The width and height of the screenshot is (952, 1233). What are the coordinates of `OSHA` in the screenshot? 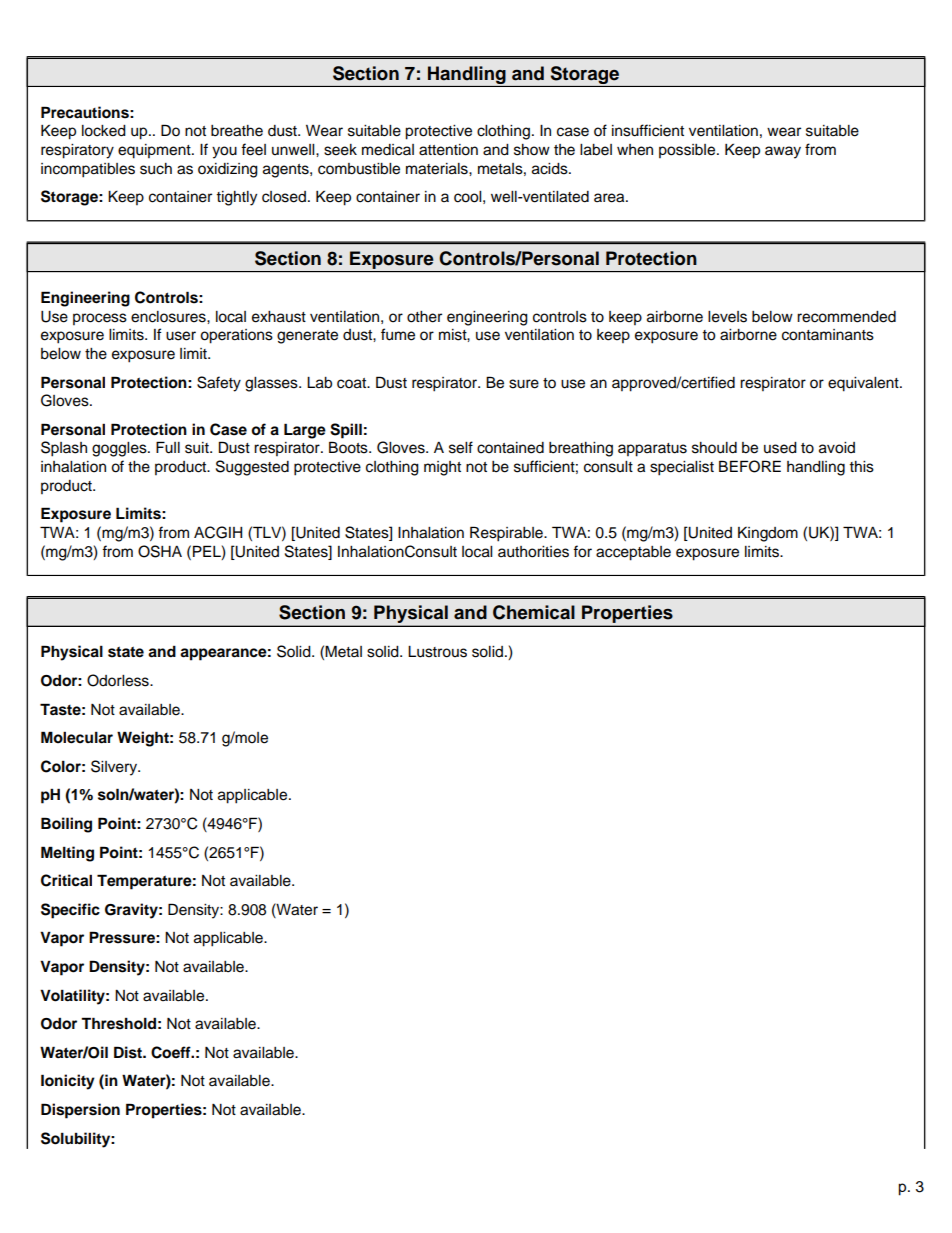 It's located at (160, 551).
